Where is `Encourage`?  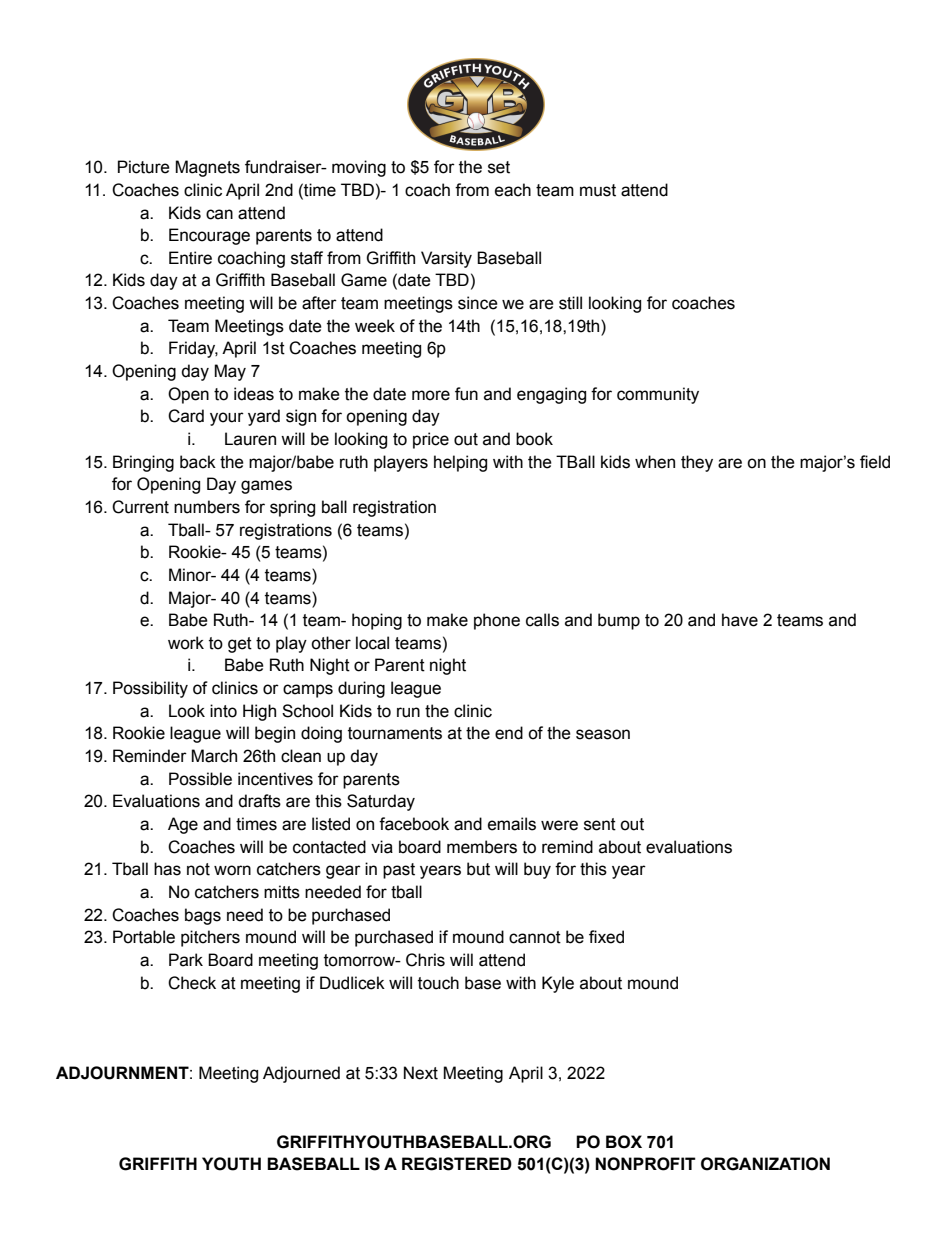
Encourage is located at coordinates (209, 236).
